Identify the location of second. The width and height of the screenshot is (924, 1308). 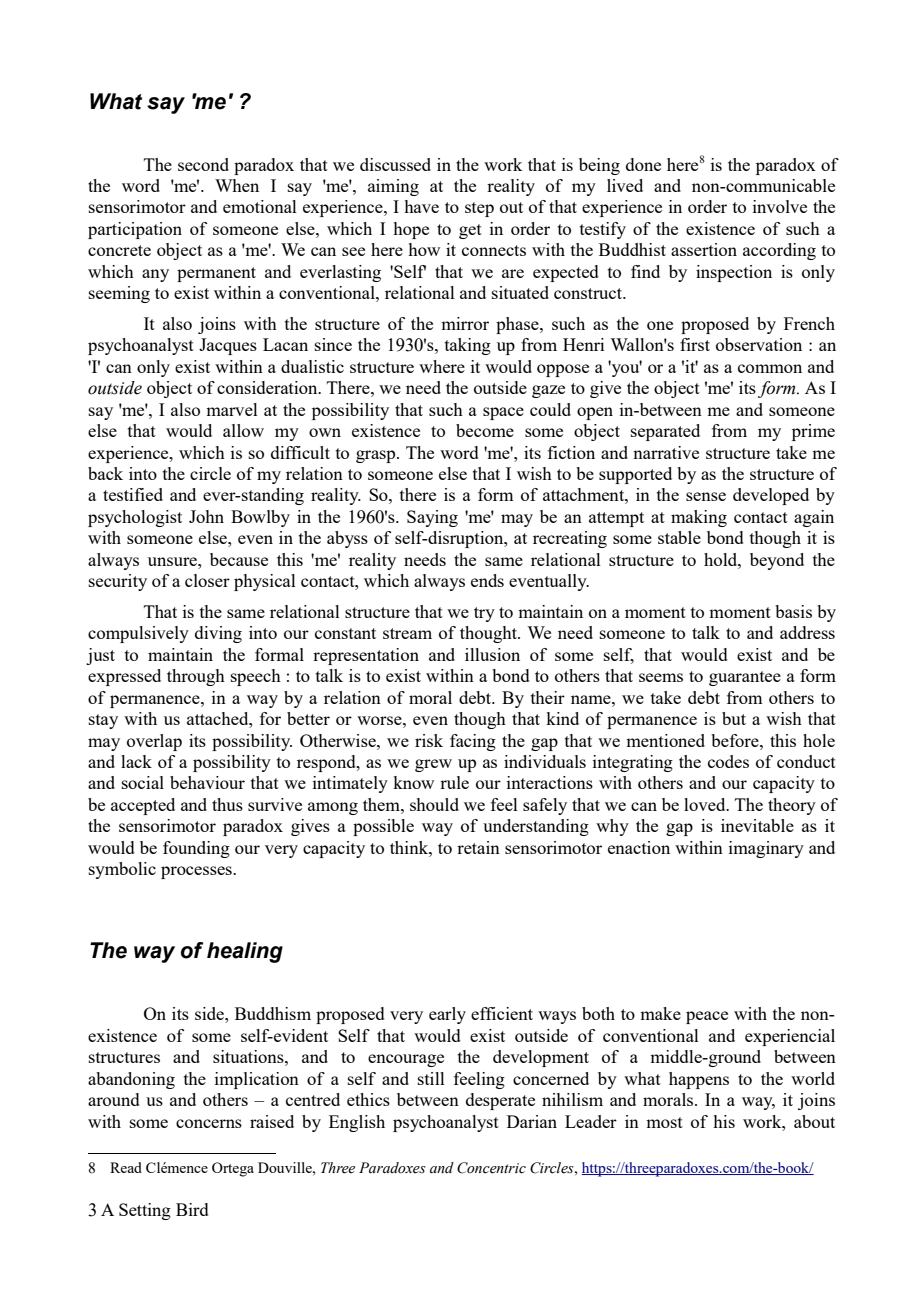
(203, 164).
